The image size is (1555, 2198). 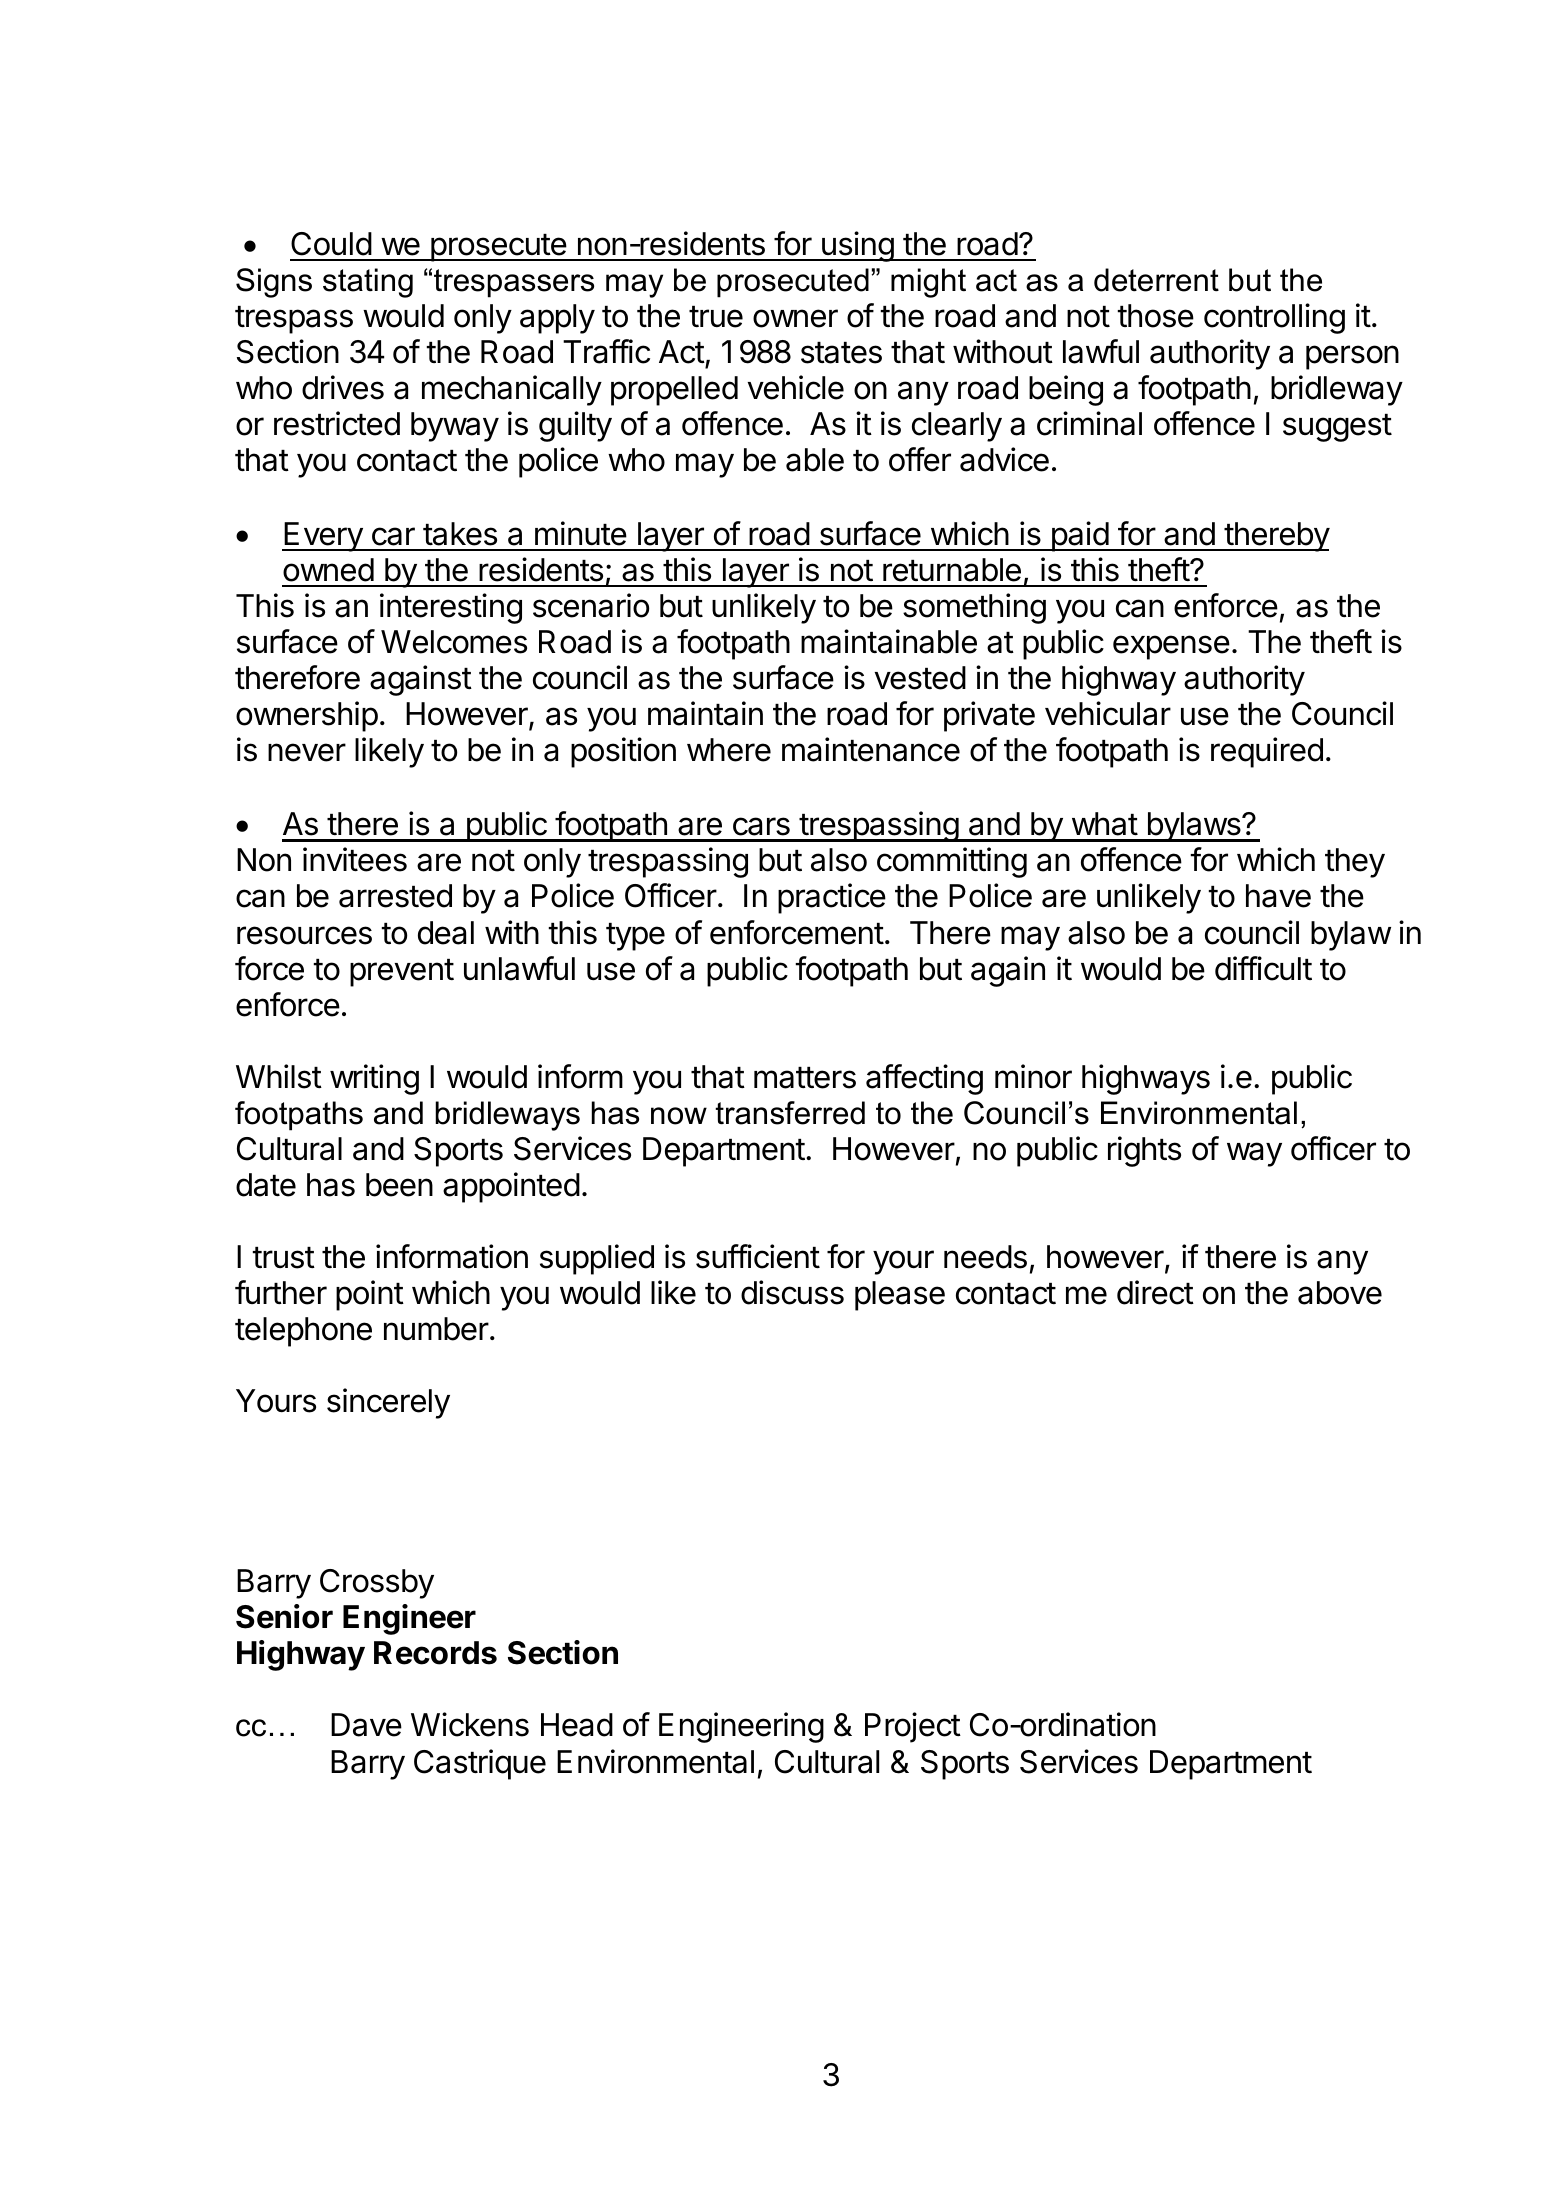 I want to click on using, so click(x=857, y=246).
